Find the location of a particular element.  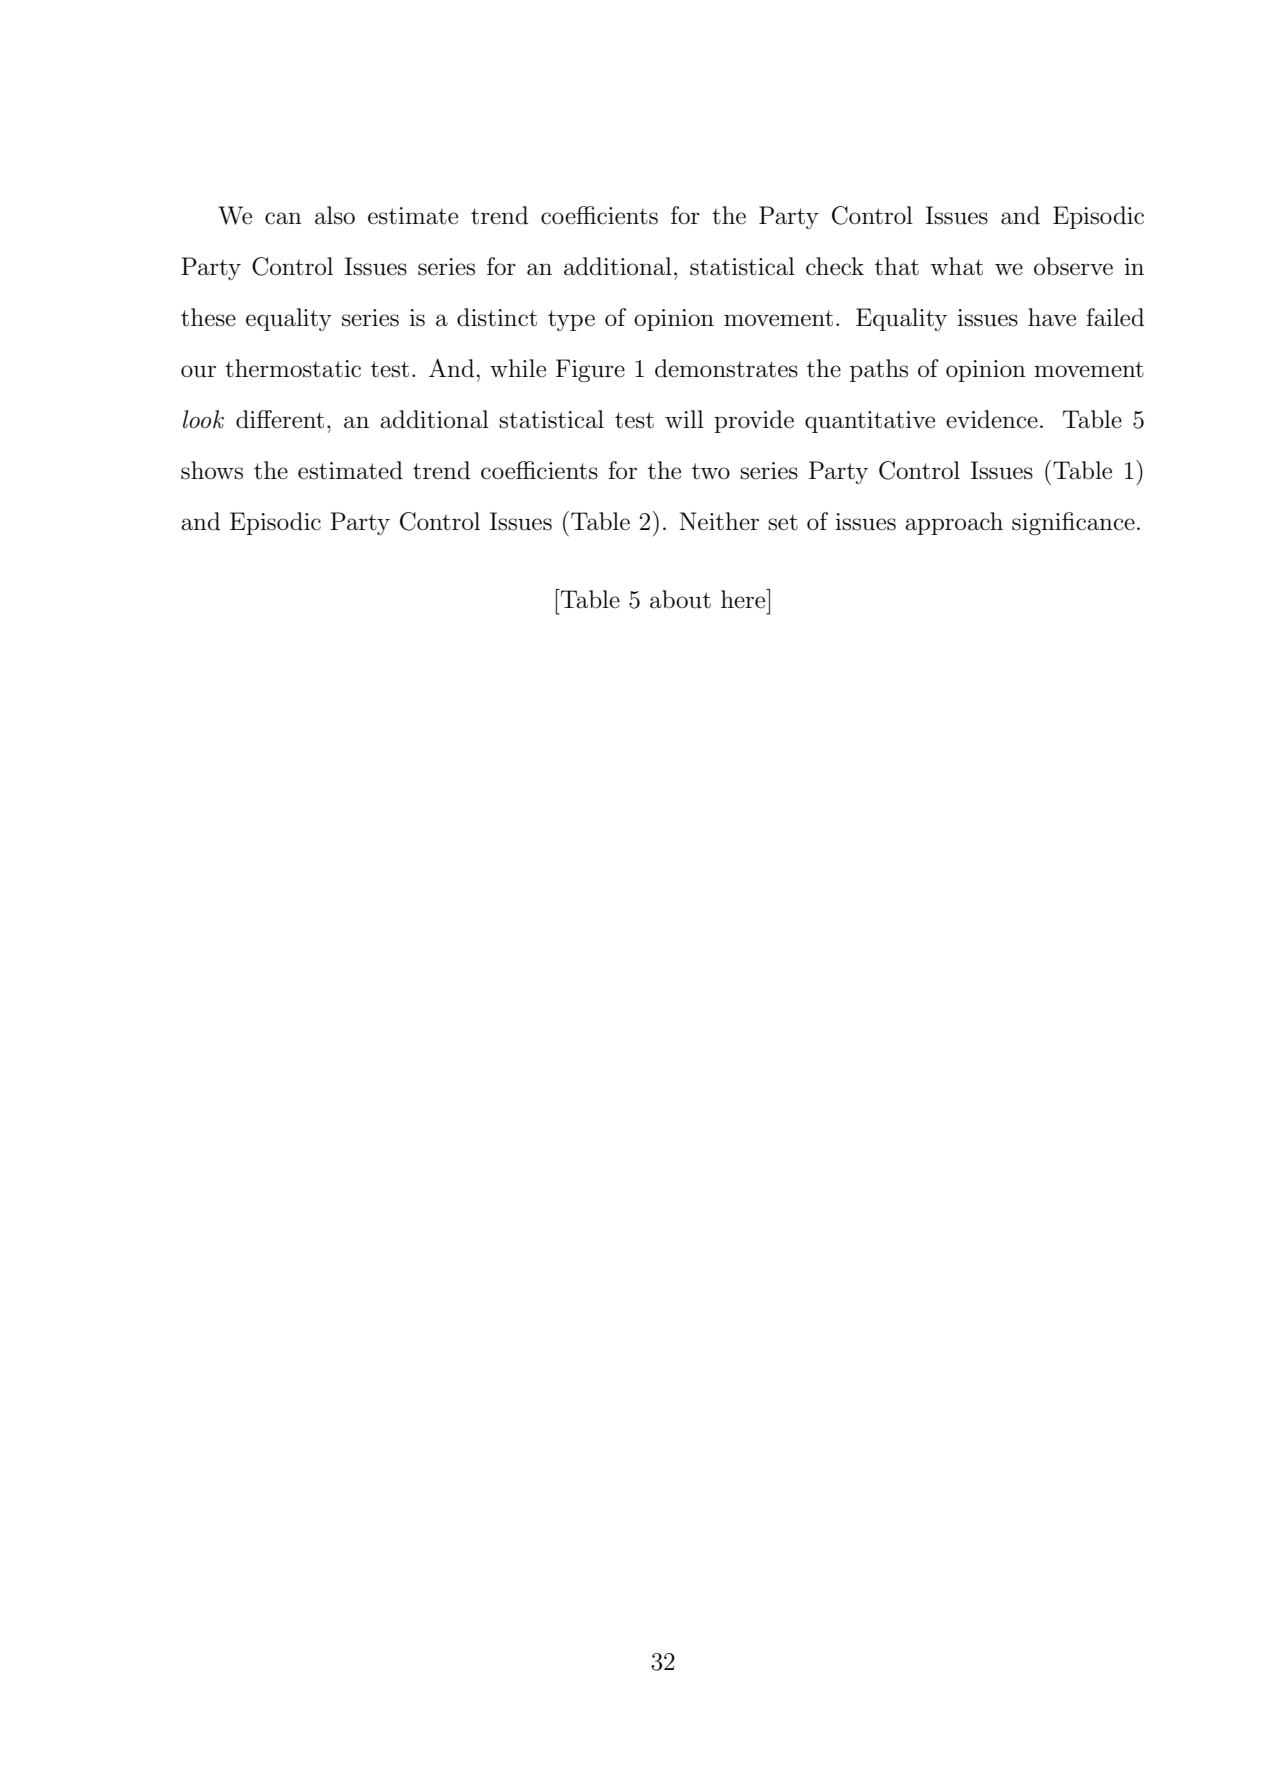

here is located at coordinates (744, 599).
